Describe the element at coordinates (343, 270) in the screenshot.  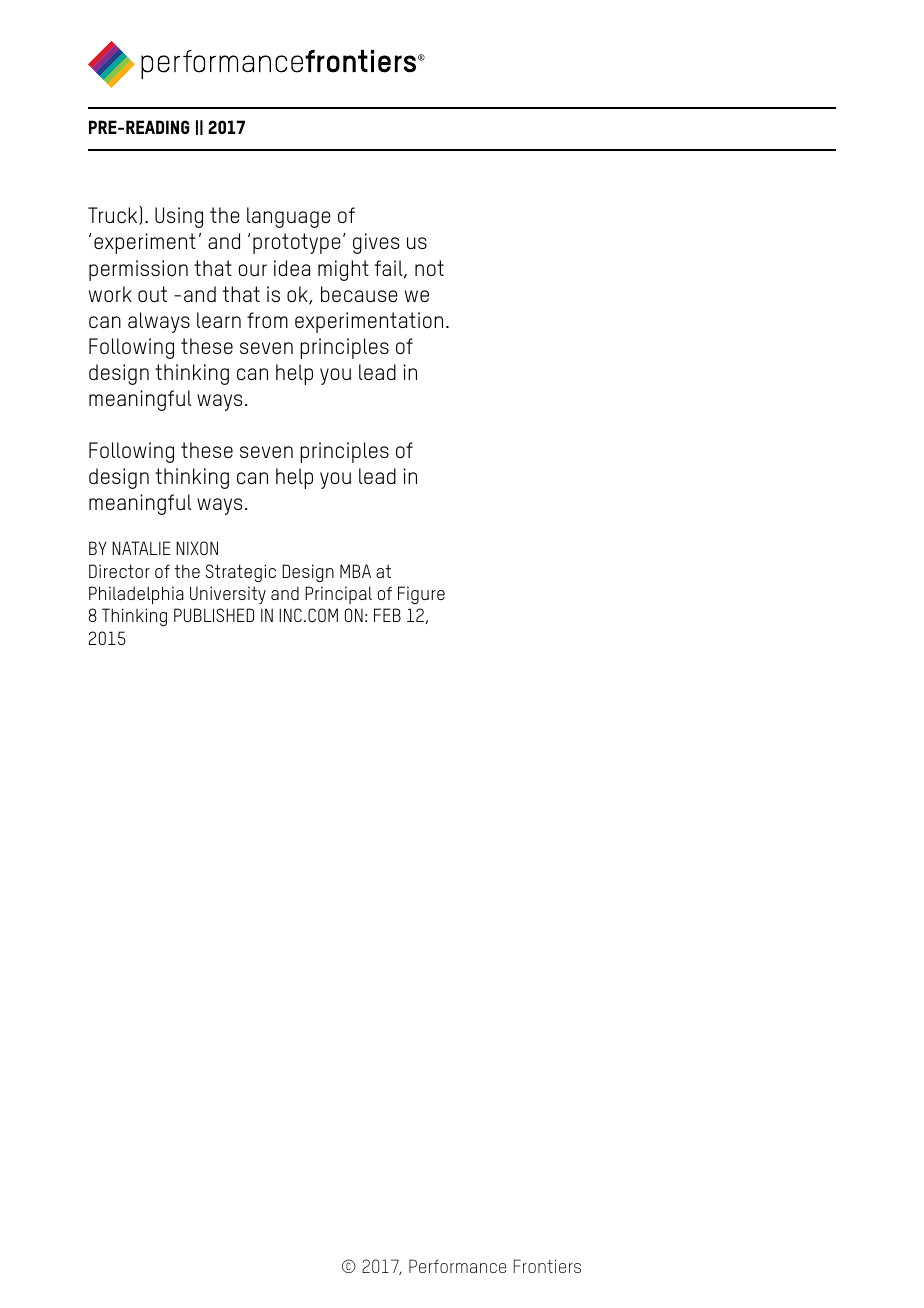
I see `might` at that location.
